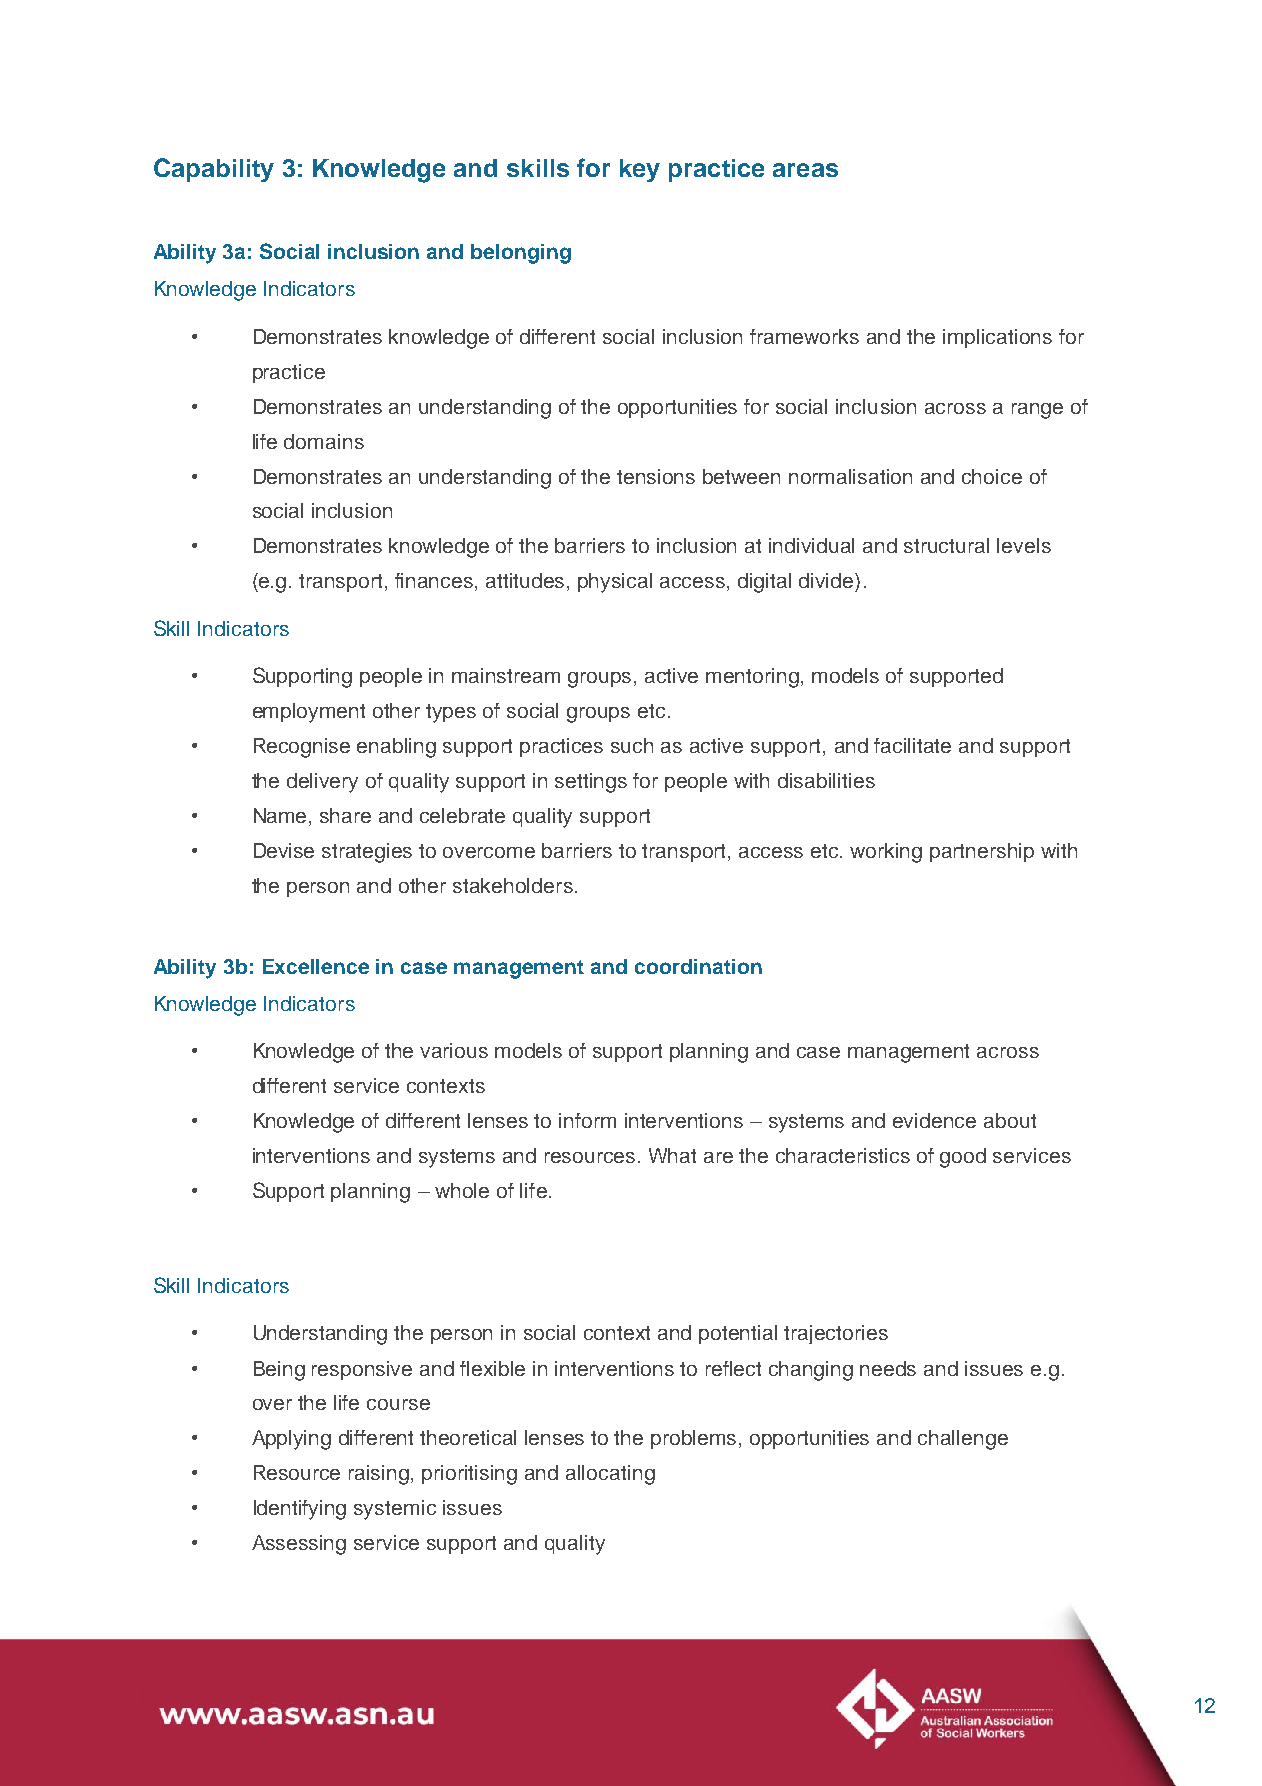 The image size is (1262, 1786). Describe the element at coordinates (324, 441) in the screenshot. I see `domains` at that location.
